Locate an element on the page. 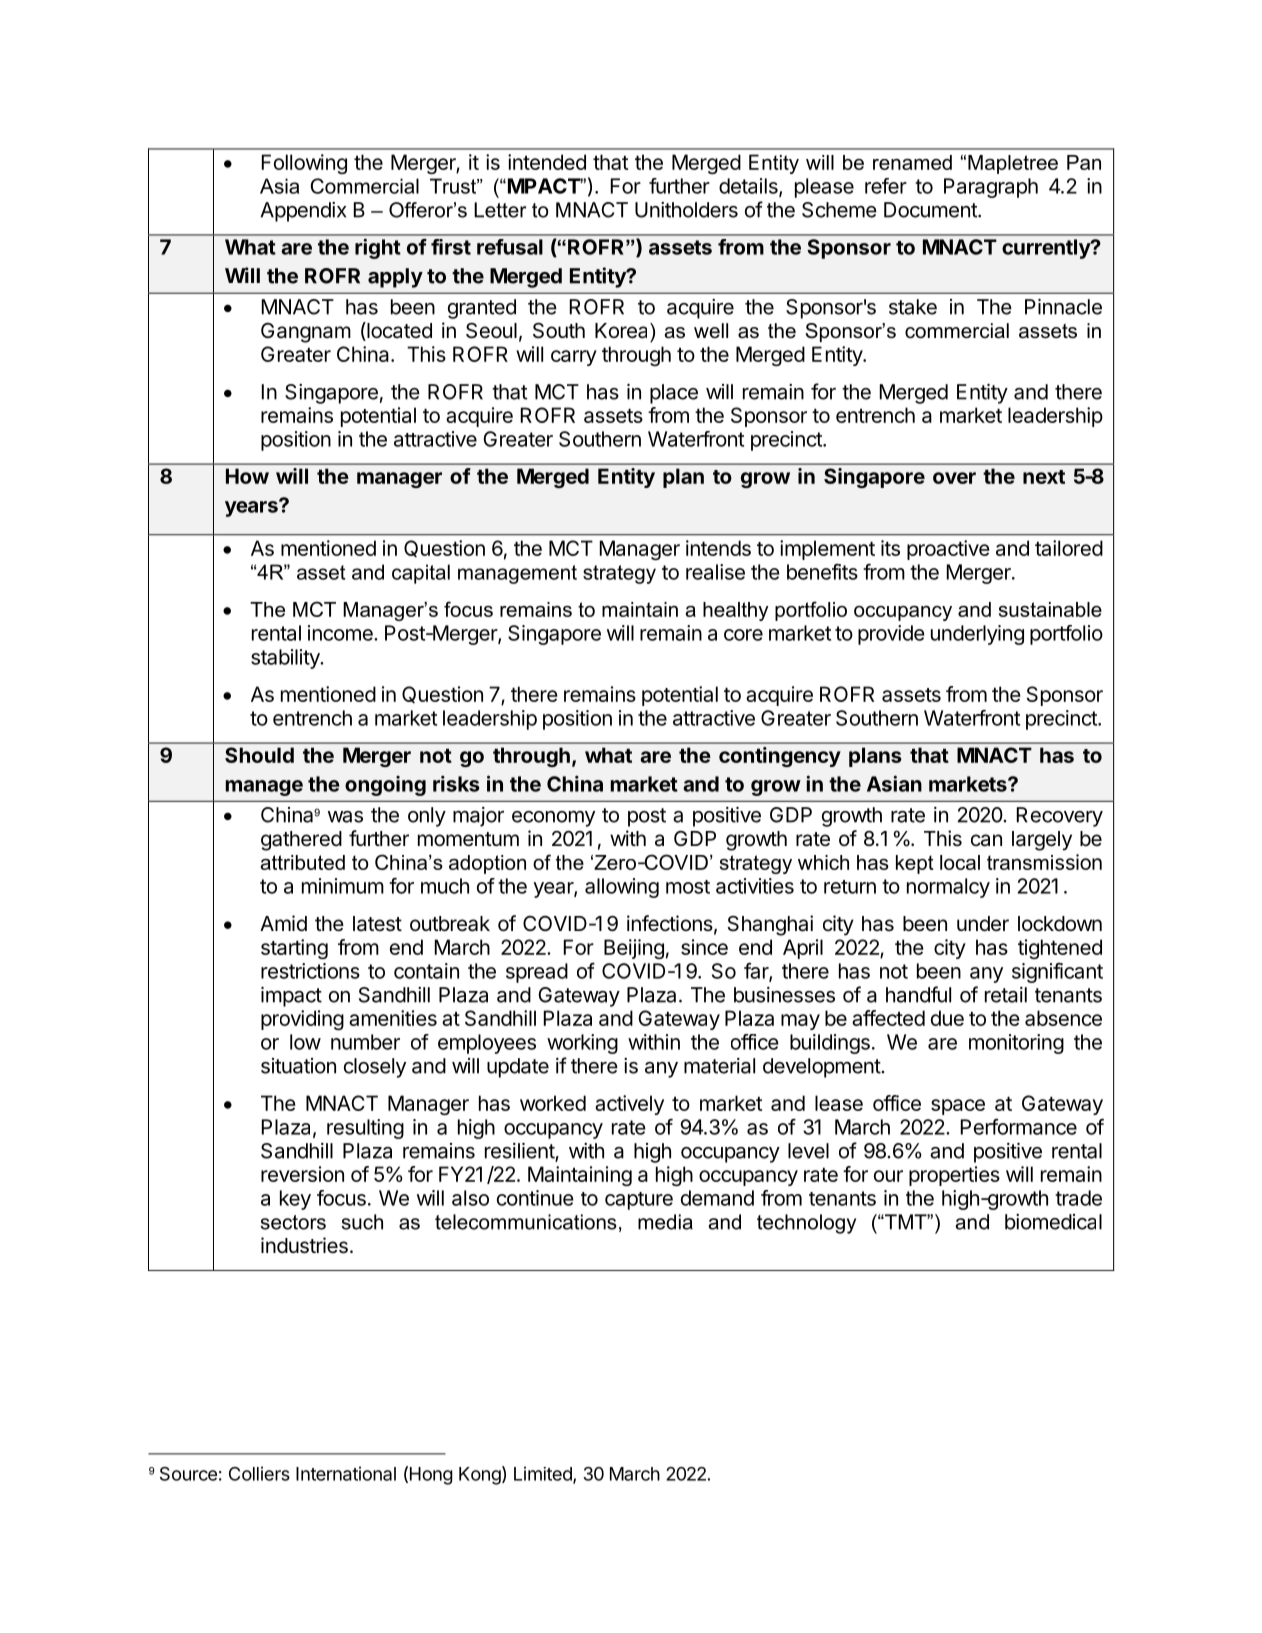  intended is located at coordinates (547, 162).
